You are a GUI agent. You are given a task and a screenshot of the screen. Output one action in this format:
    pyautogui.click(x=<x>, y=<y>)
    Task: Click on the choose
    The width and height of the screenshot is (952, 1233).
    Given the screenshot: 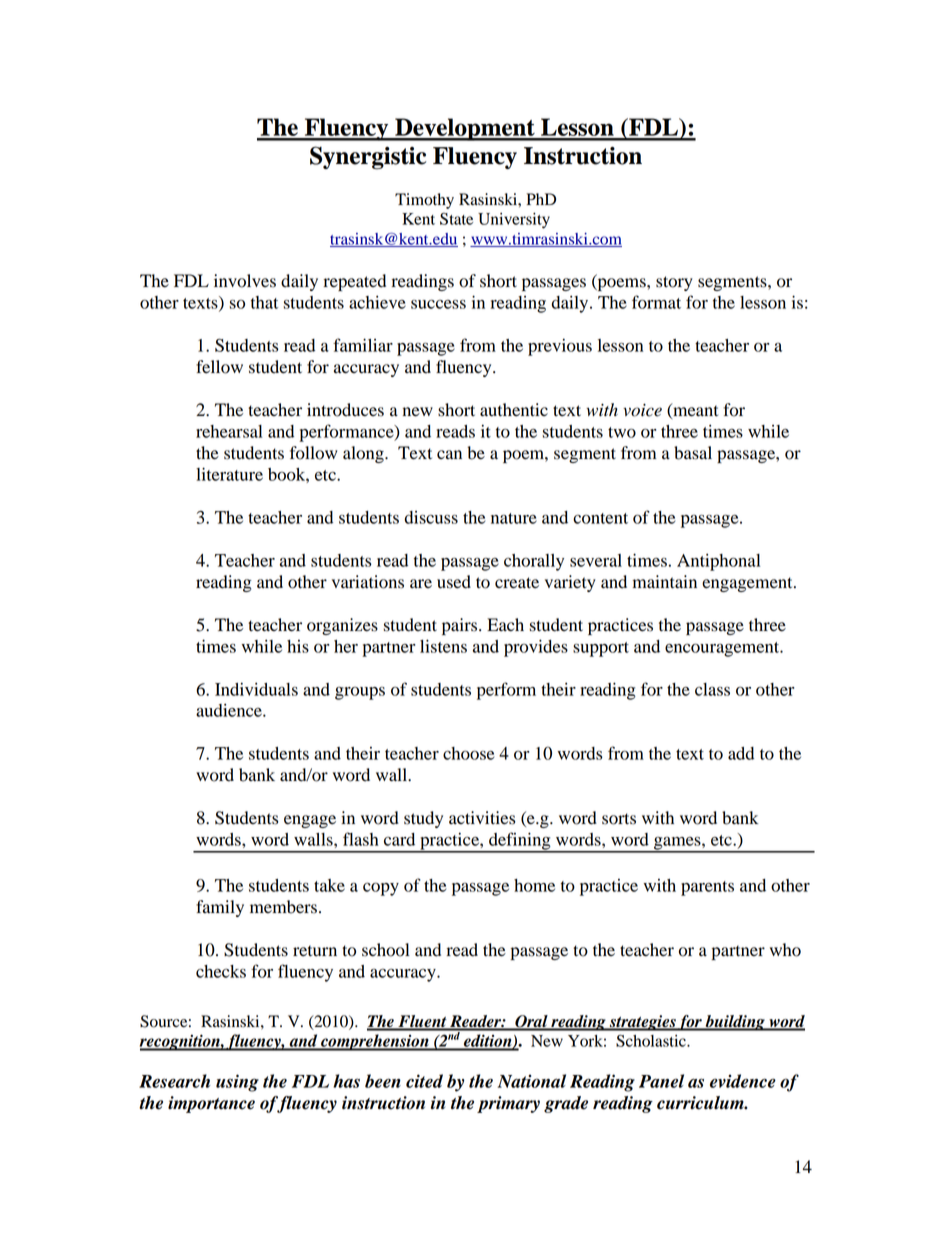 What is the action you would take?
    pyautogui.click(x=468, y=753)
